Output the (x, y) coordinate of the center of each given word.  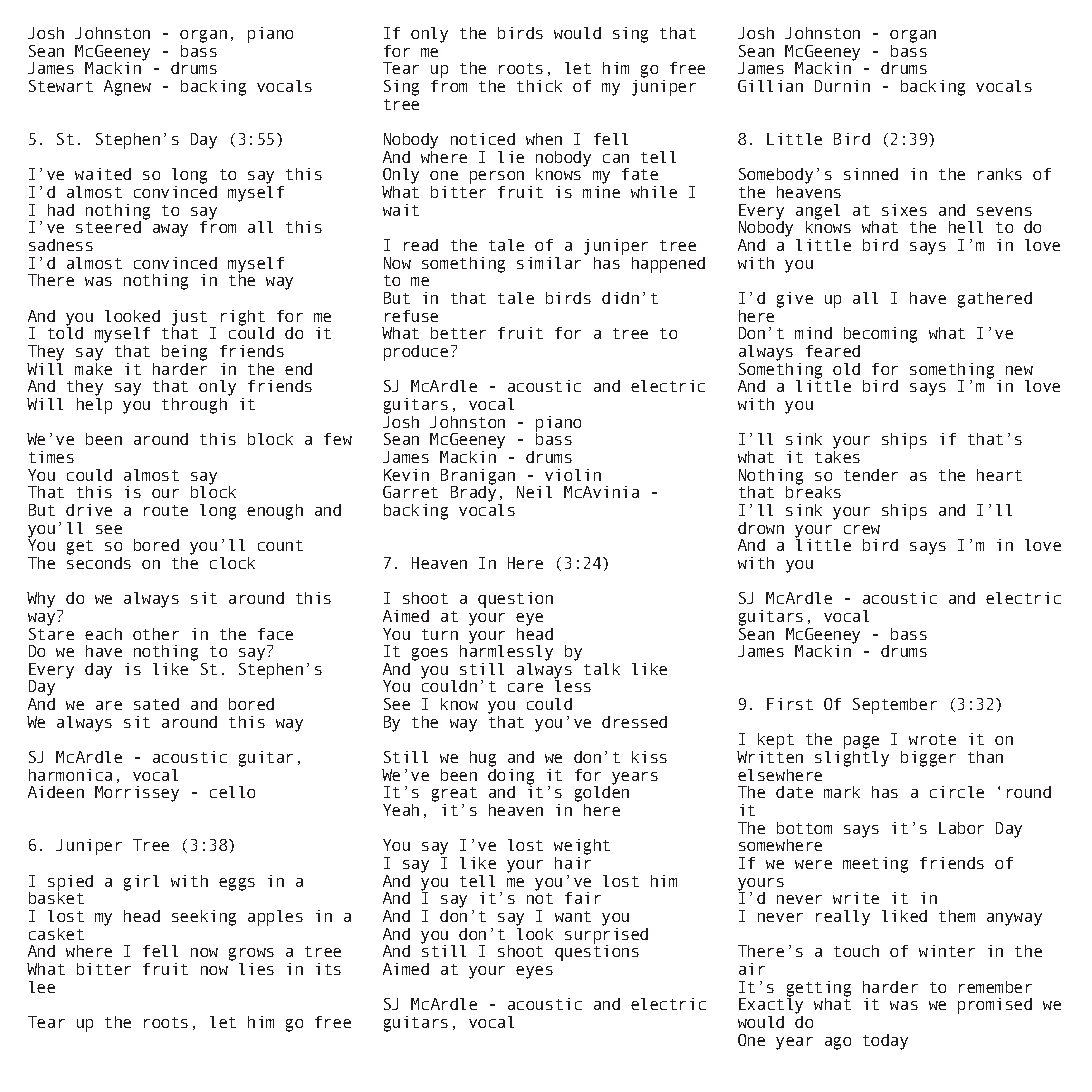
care (525, 687)
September (895, 706)
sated (156, 704)
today (885, 1042)
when (544, 139)
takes (837, 457)
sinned (871, 174)
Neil (534, 492)
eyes (534, 972)
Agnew (127, 88)
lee (42, 987)
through (194, 406)
